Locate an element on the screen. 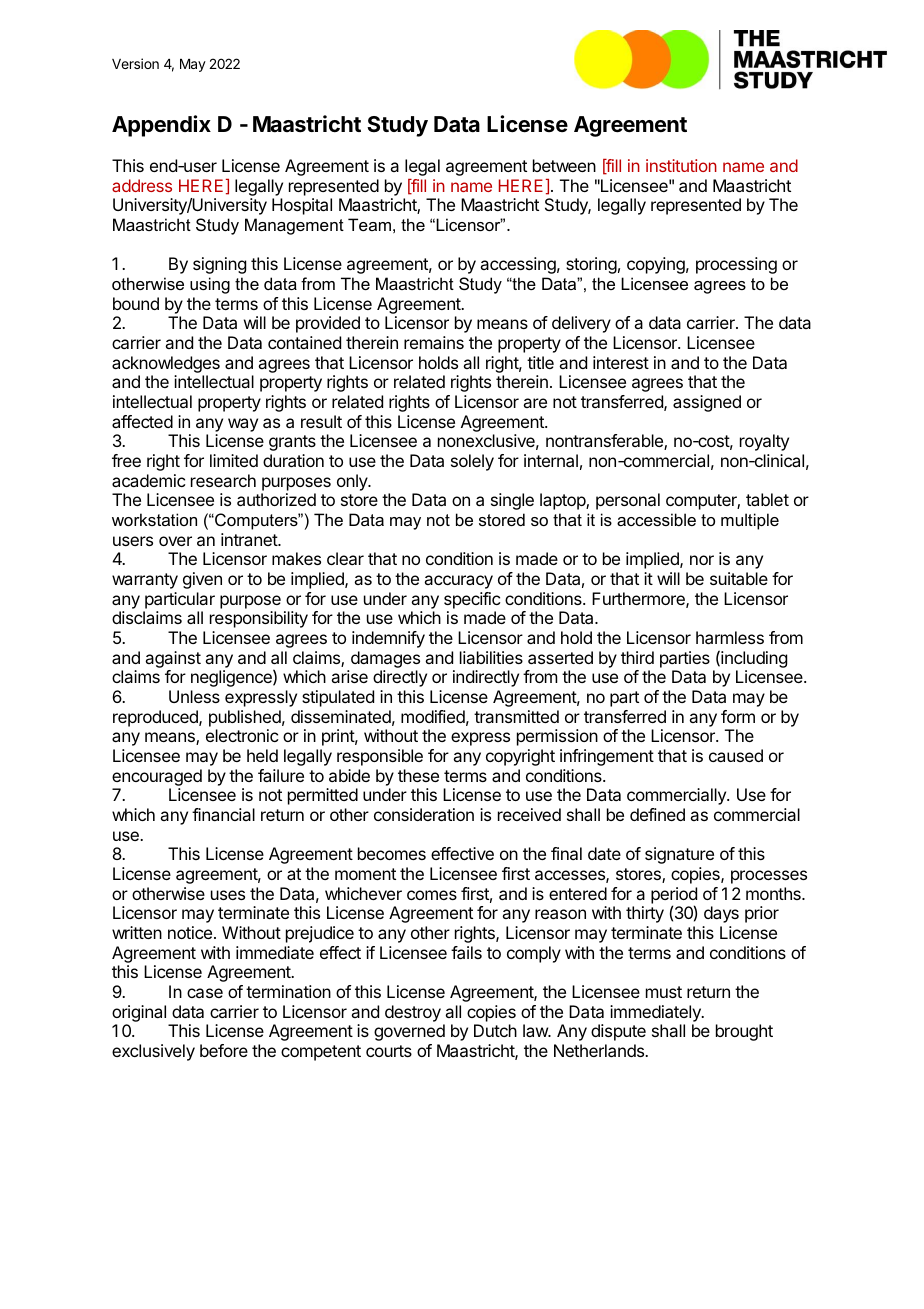 The image size is (924, 1309). nor is located at coordinates (702, 560).
